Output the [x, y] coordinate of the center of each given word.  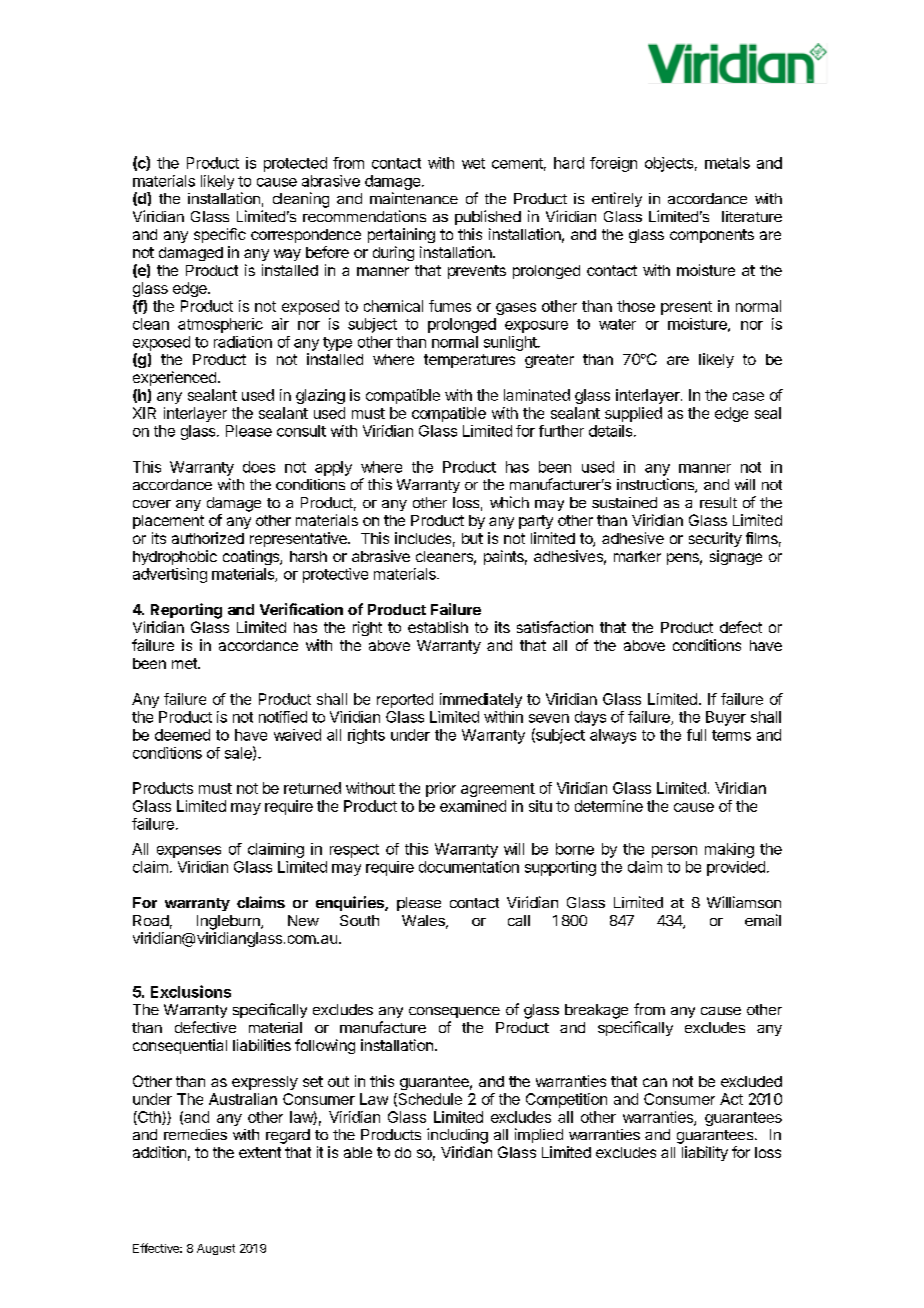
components [712, 236]
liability [705, 1153]
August [216, 1249]
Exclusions [191, 991]
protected [295, 164]
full [696, 735]
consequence [454, 1012]
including [457, 1136]
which [509, 502]
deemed [182, 735]
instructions [656, 485]
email [763, 920]
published [488, 217]
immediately [481, 700]
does [259, 467]
